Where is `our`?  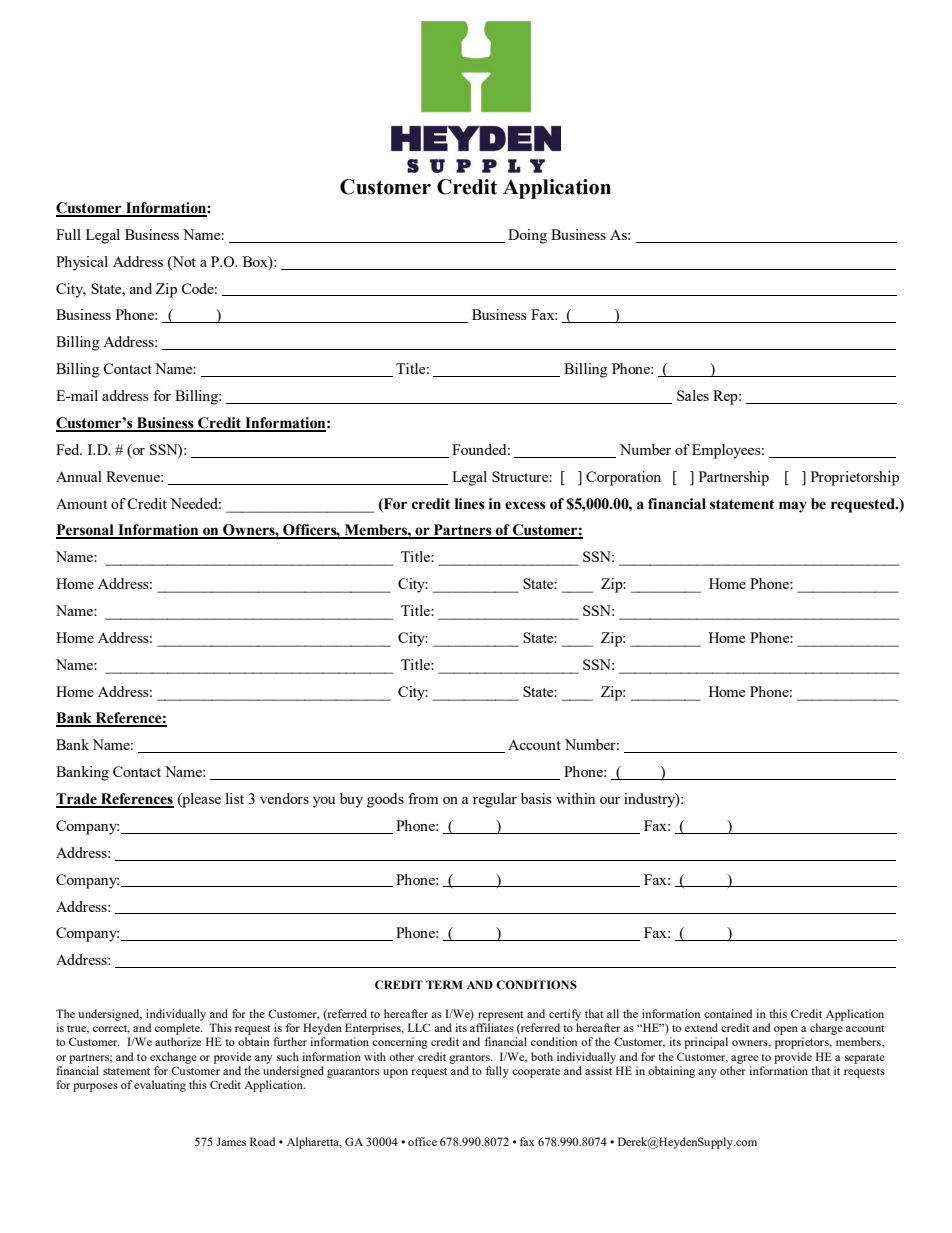
our is located at coordinates (610, 800).
